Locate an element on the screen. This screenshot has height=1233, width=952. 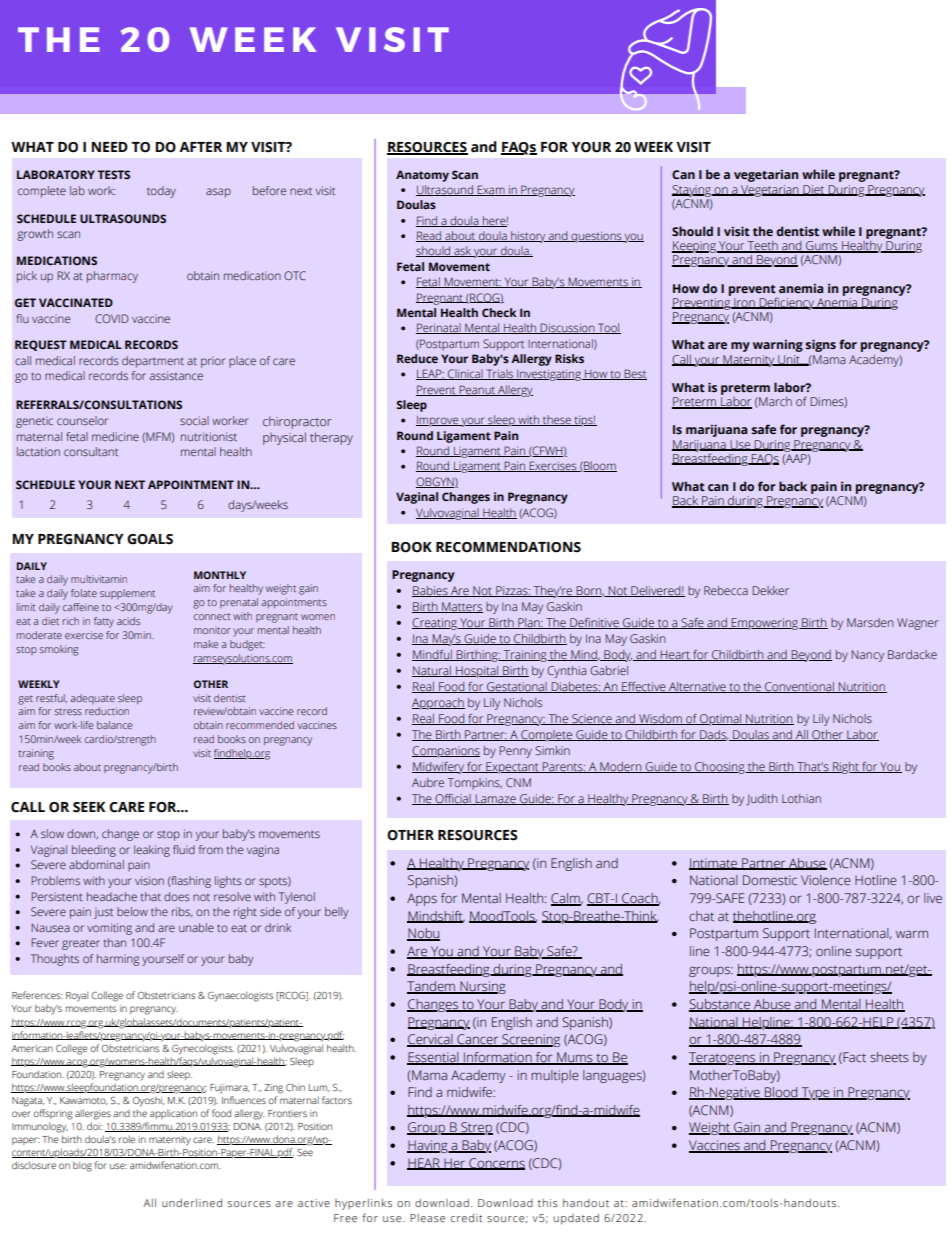
Concerns is located at coordinates (496, 1164).
